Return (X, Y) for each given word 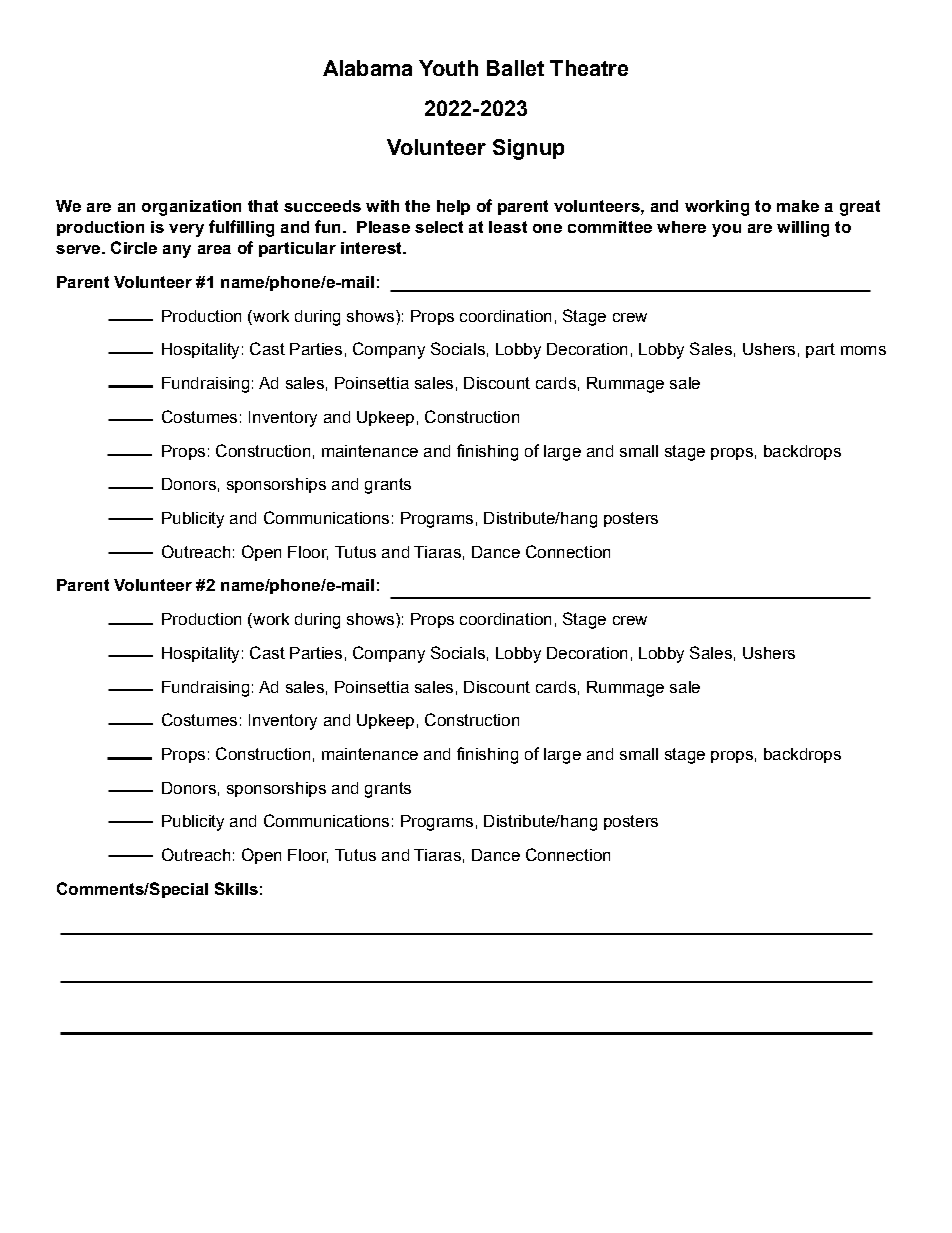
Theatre (589, 68)
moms (863, 350)
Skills (236, 888)
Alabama (367, 68)
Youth (448, 68)
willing (803, 229)
